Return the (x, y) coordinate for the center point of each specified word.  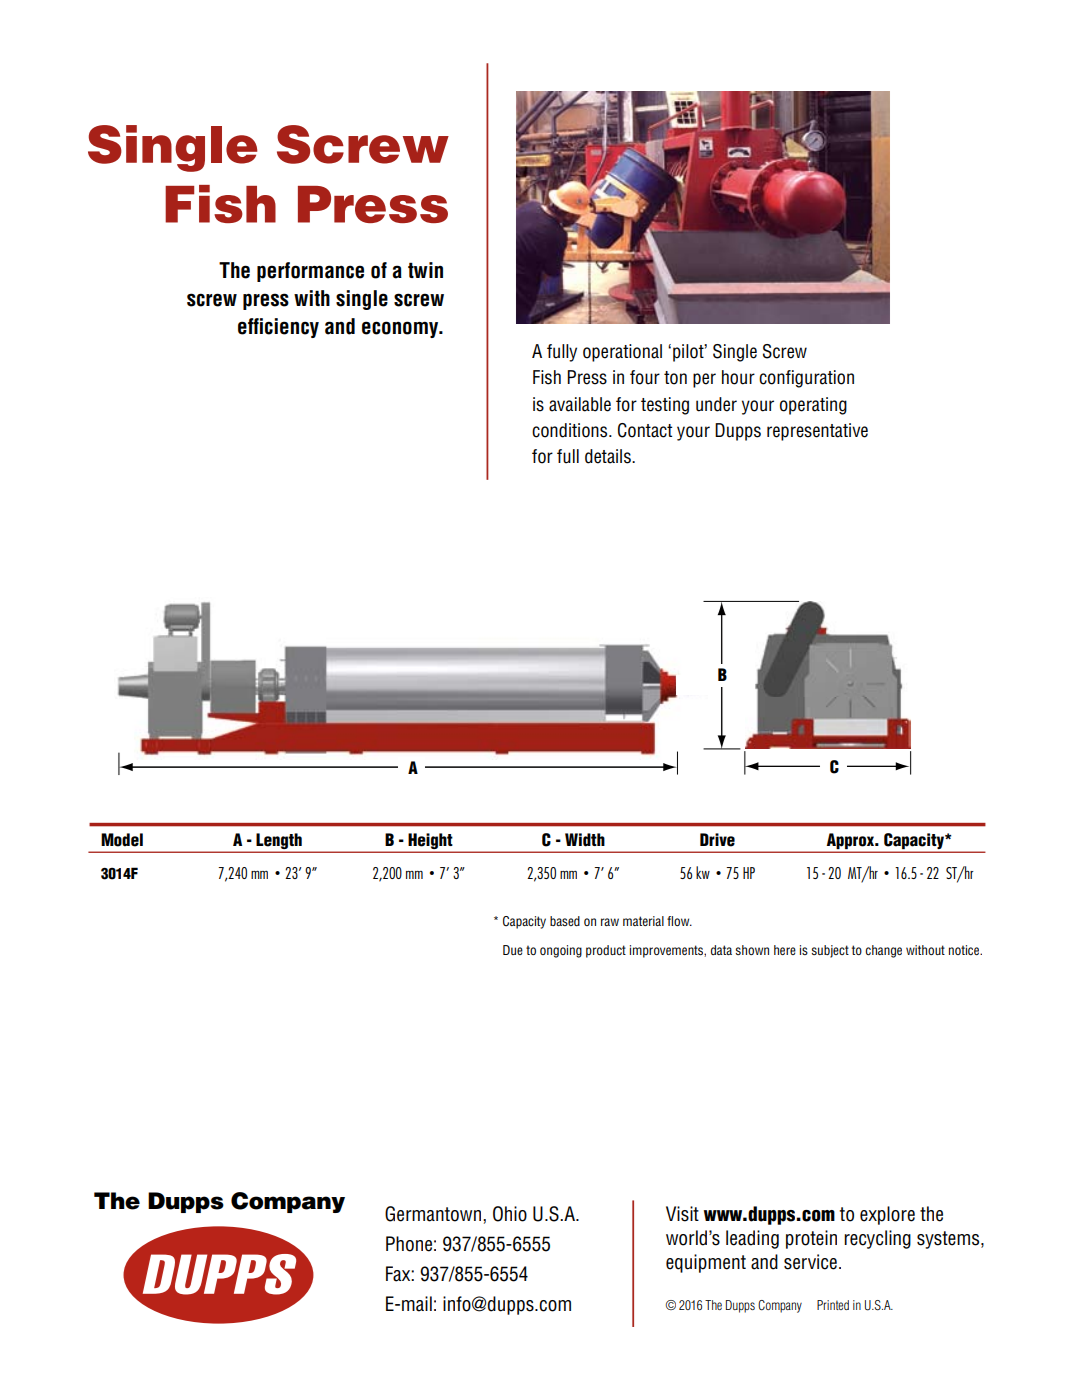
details (609, 456)
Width (585, 840)
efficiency (278, 328)
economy (401, 329)
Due (513, 950)
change (884, 951)
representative (817, 432)
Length (279, 841)
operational (622, 353)
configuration (806, 379)
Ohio (510, 1214)
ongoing (561, 951)
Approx (851, 841)
